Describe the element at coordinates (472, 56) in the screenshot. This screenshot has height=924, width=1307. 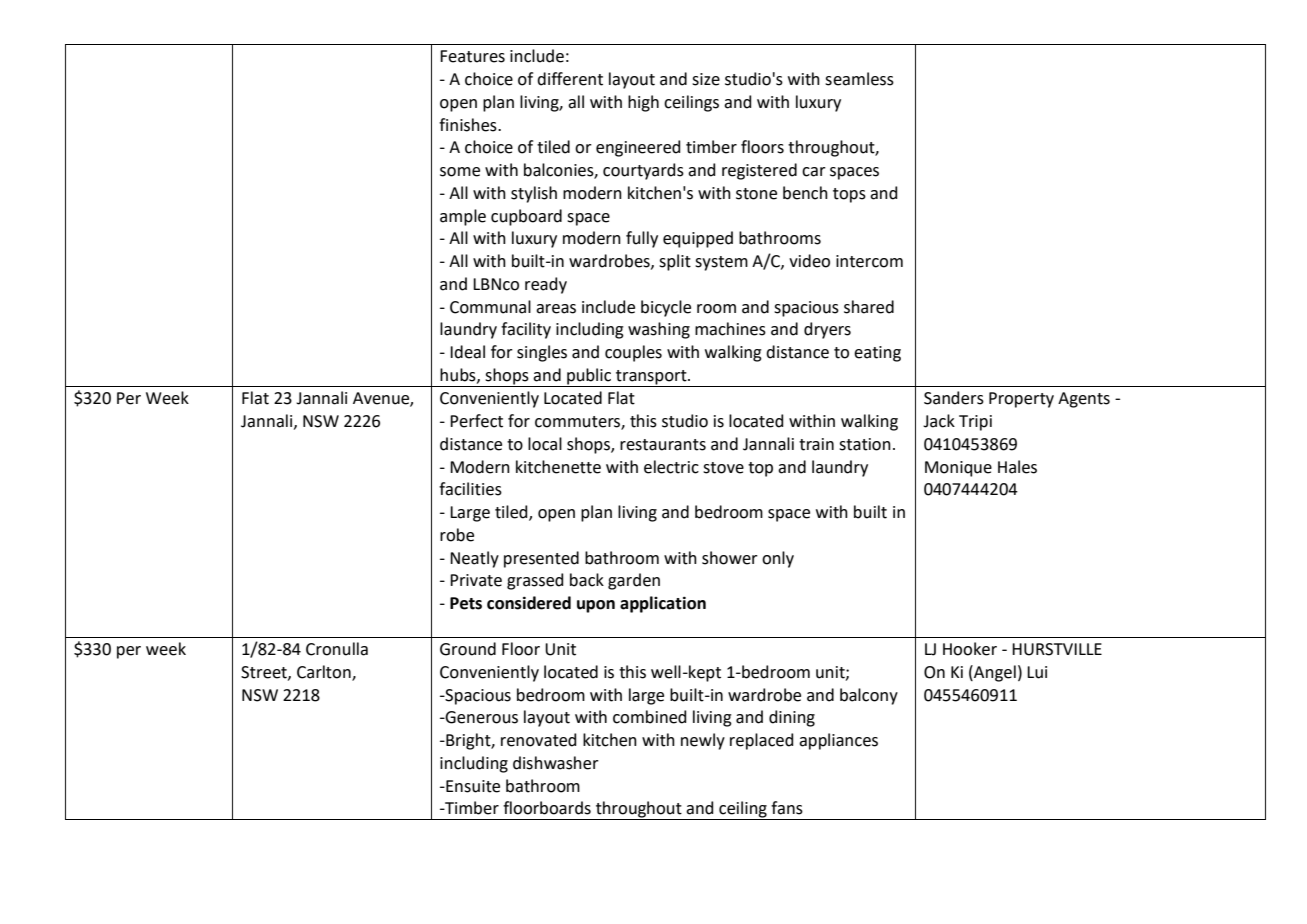
I see `Features` at that location.
